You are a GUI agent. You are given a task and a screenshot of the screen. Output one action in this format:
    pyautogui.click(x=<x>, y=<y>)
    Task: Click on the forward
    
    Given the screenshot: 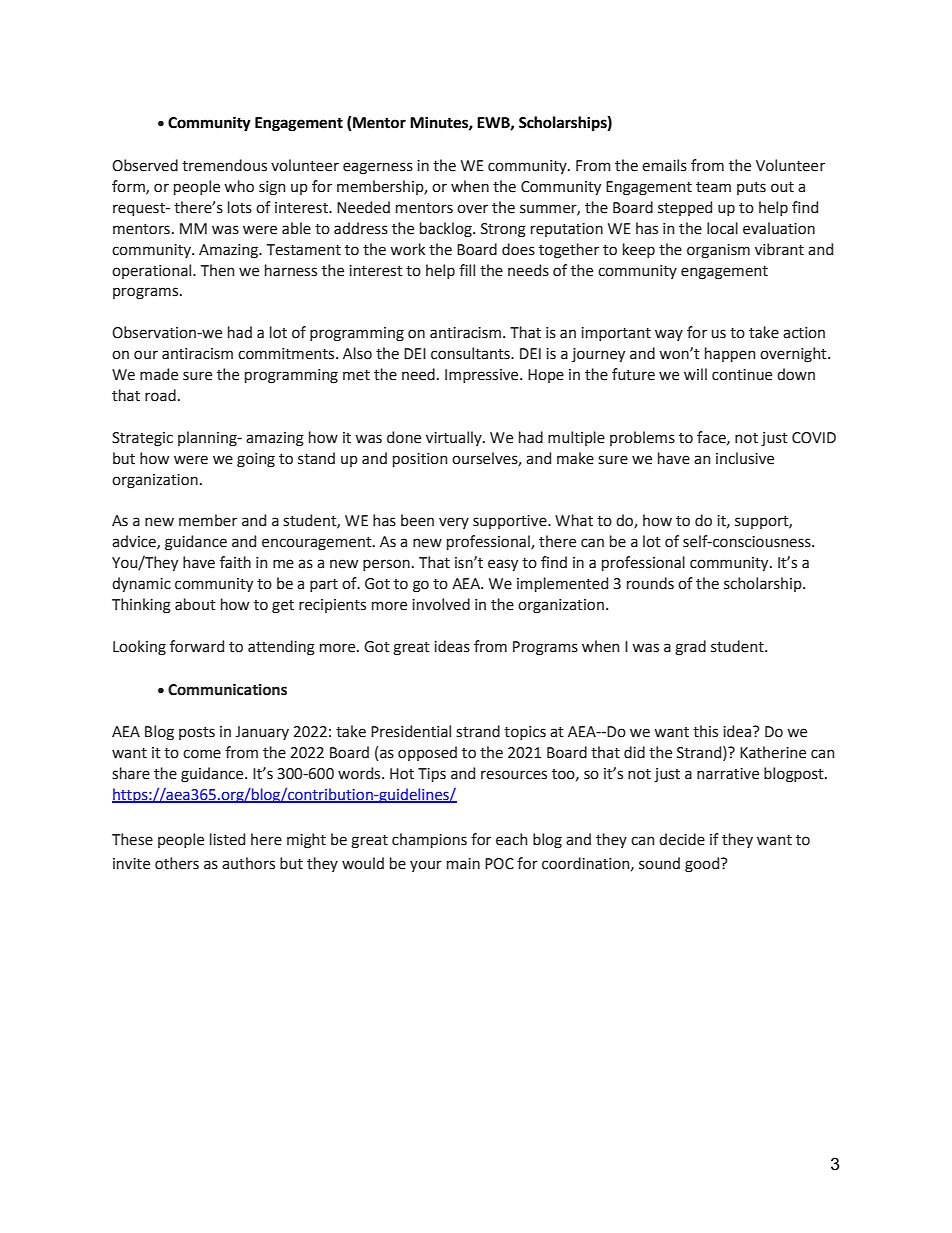 What is the action you would take?
    pyautogui.click(x=197, y=646)
